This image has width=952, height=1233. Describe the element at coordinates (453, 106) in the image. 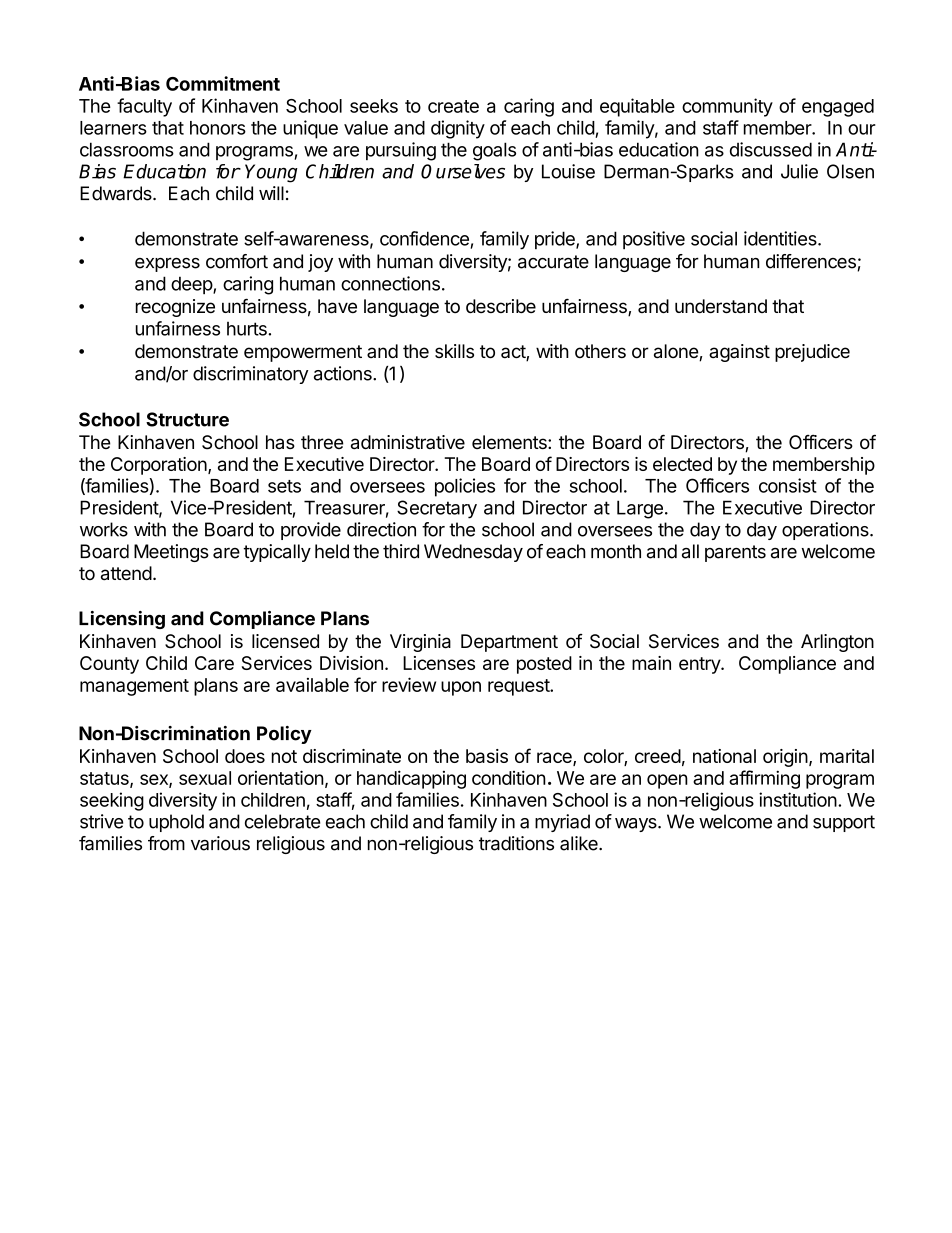

I see `create` at that location.
